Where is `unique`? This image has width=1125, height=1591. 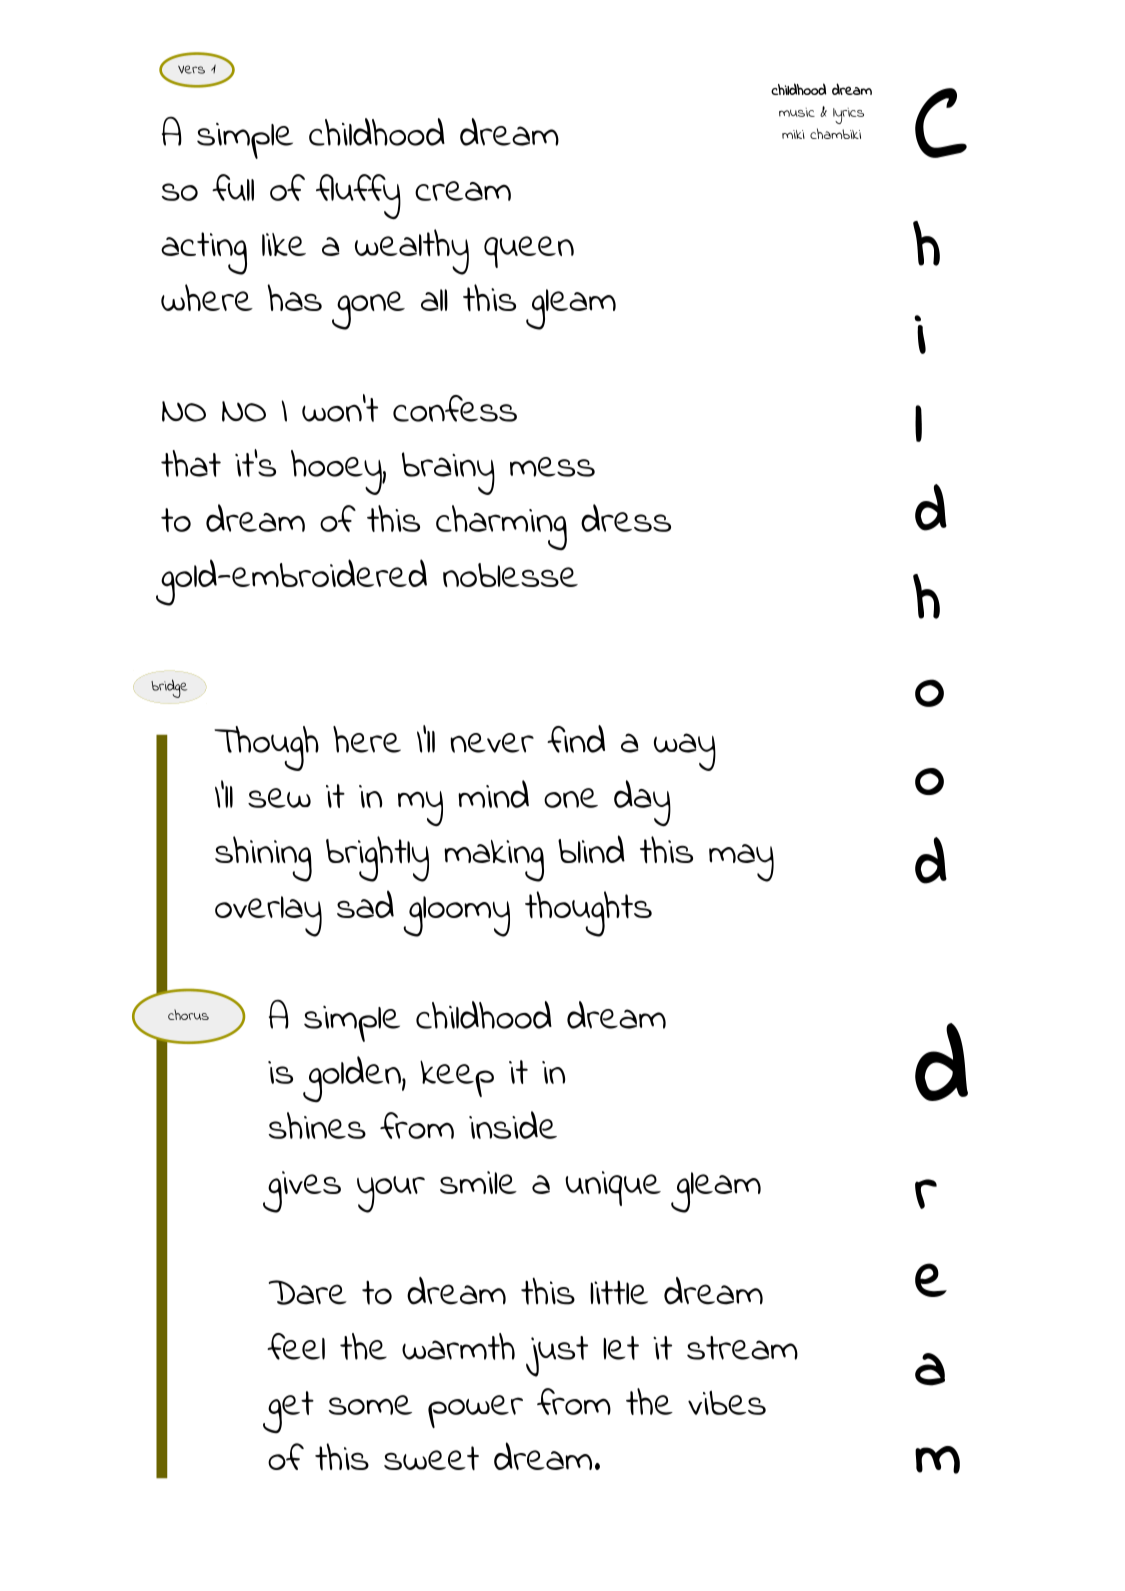
unique is located at coordinates (613, 1188).
